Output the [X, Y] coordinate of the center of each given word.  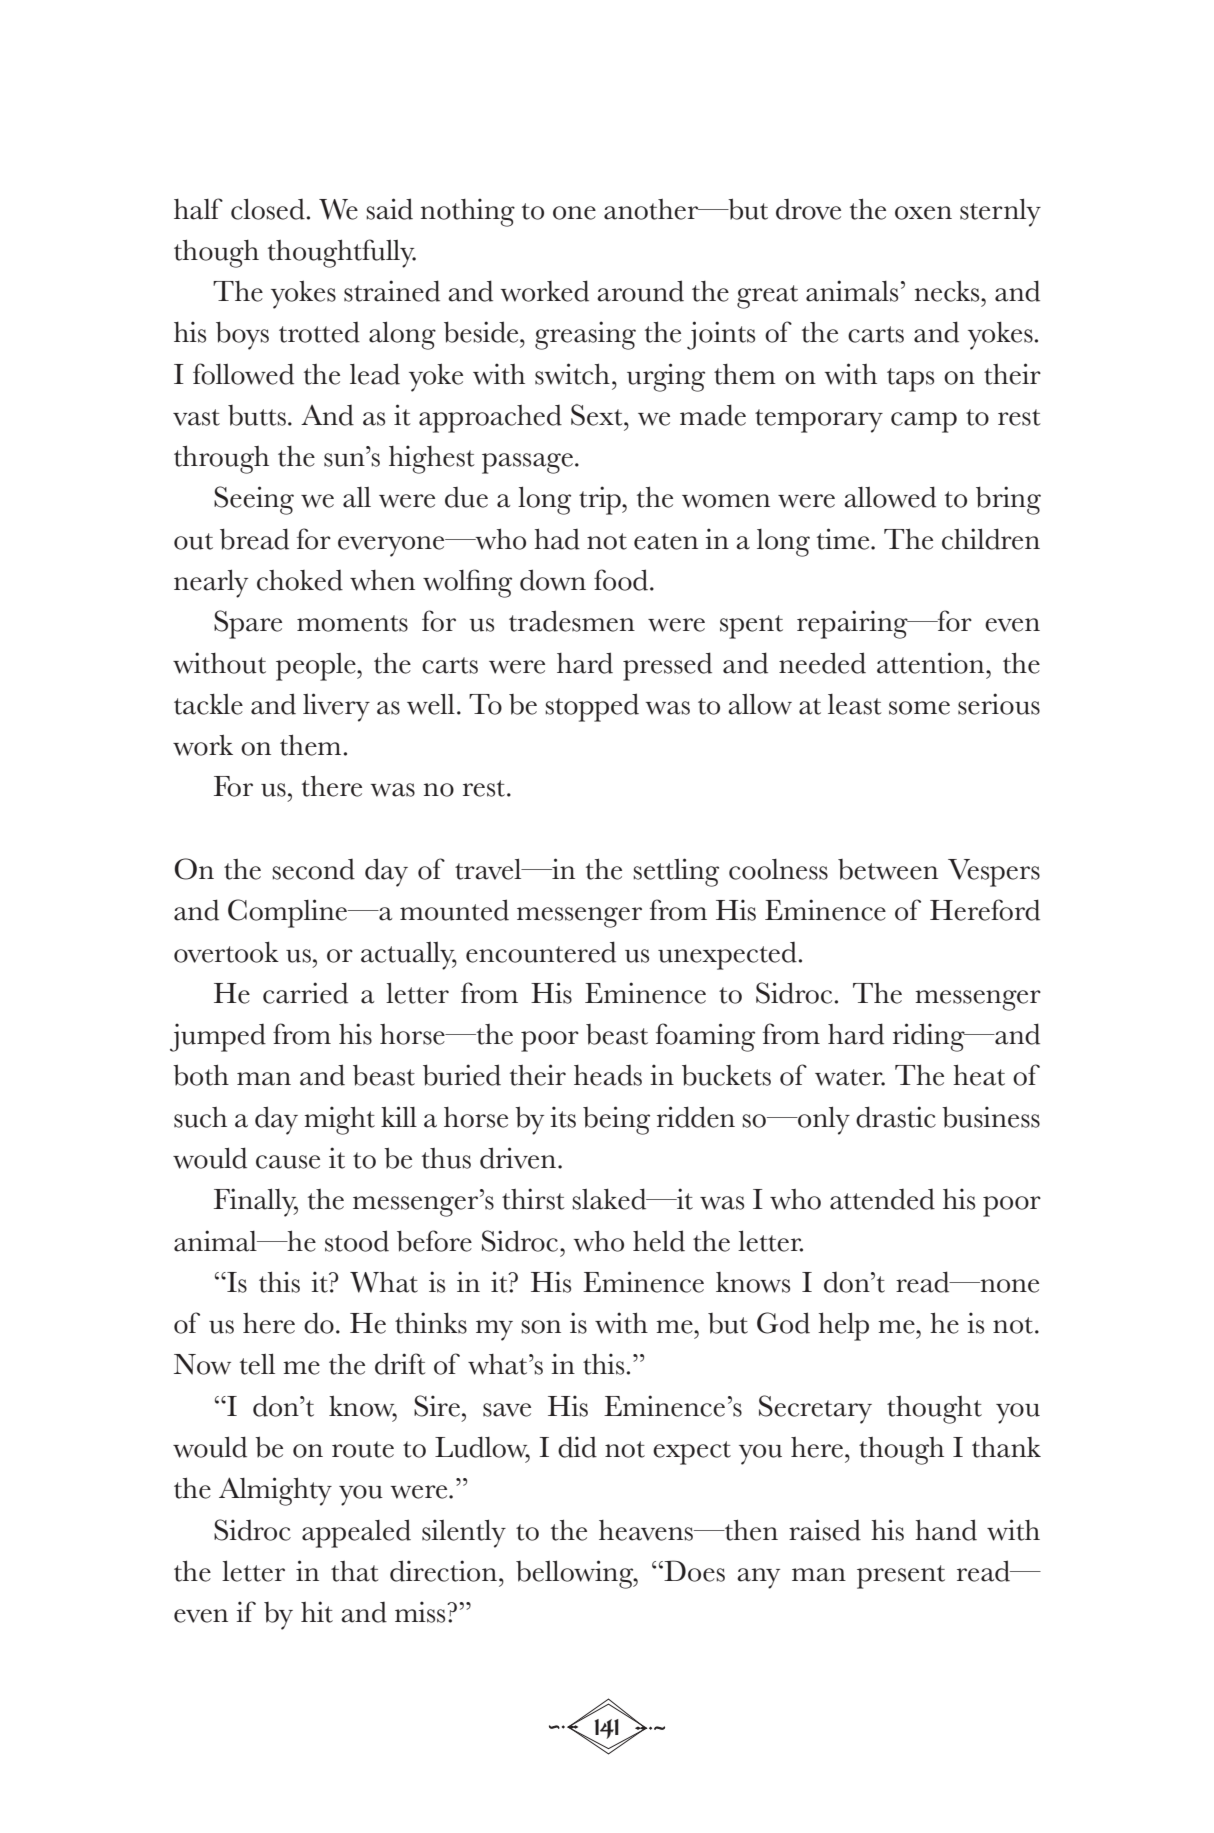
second [313, 869]
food [621, 580]
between [888, 869]
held [659, 1241]
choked [300, 580]
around [640, 291]
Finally [256, 1202]
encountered [541, 952]
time [844, 539]
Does [693, 1571]
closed [268, 209]
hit [317, 1612]
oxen [923, 213]
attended [882, 1199]
